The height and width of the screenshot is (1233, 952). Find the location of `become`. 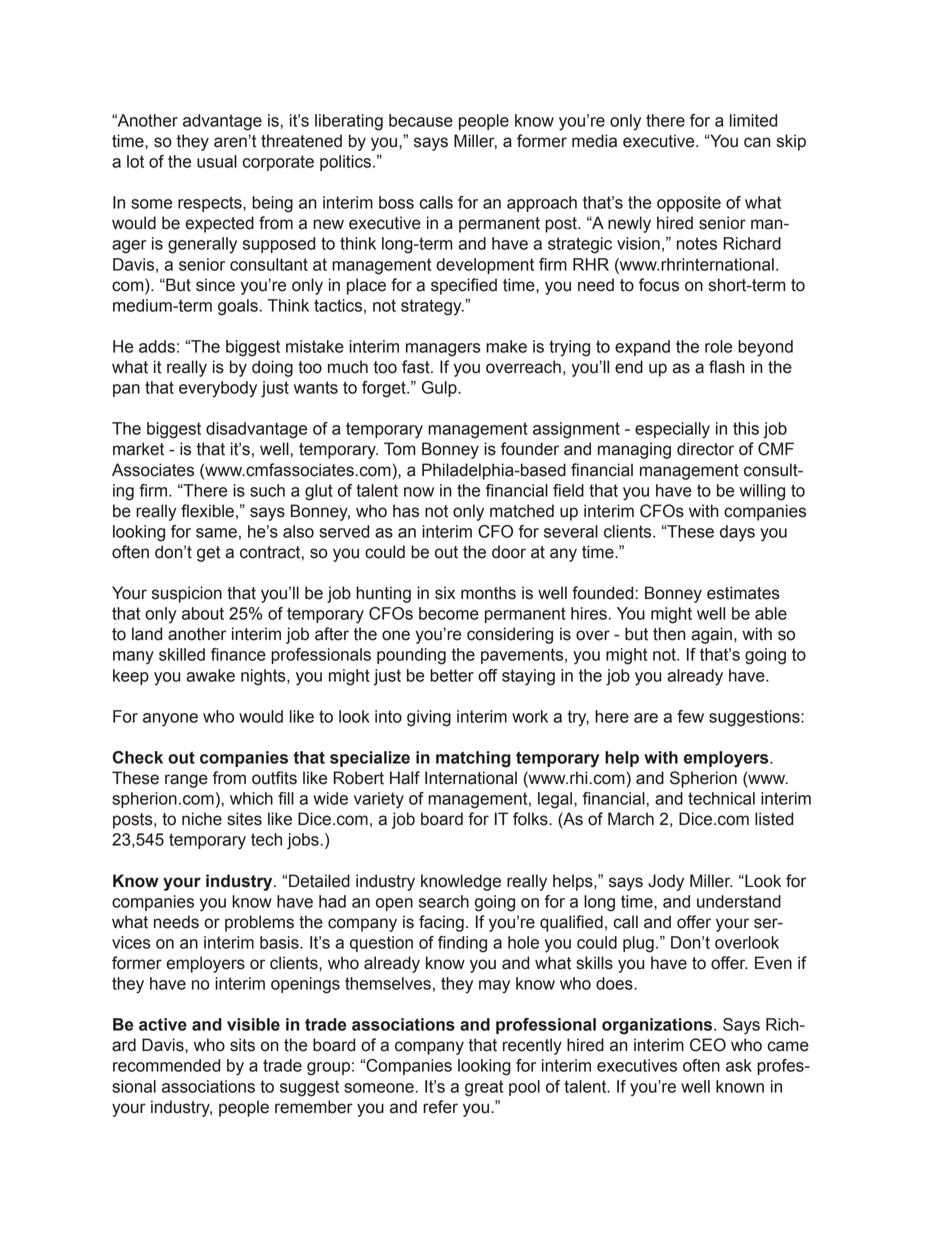

become is located at coordinates (449, 613).
